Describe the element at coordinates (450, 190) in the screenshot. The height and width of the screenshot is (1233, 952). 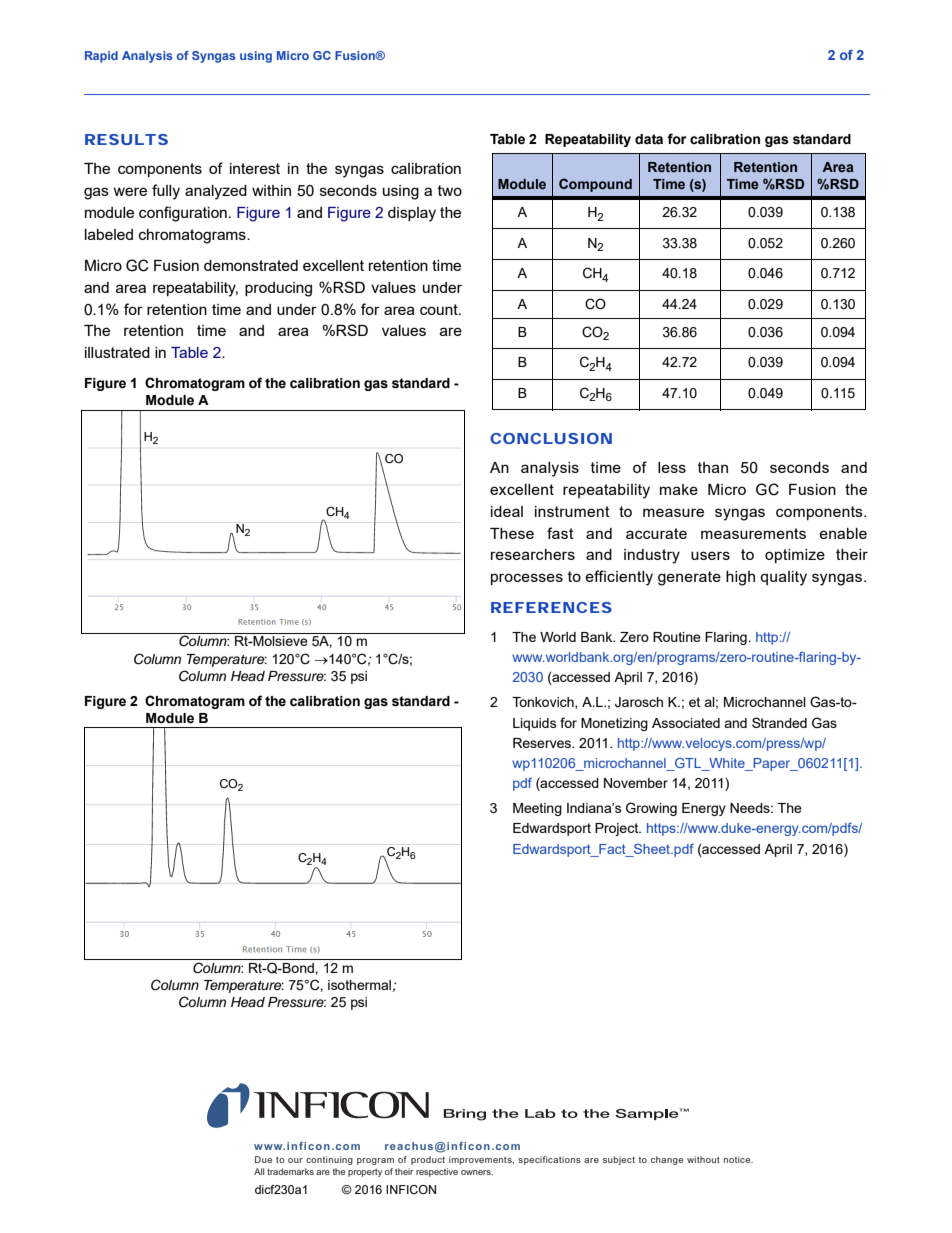
I see `two` at that location.
